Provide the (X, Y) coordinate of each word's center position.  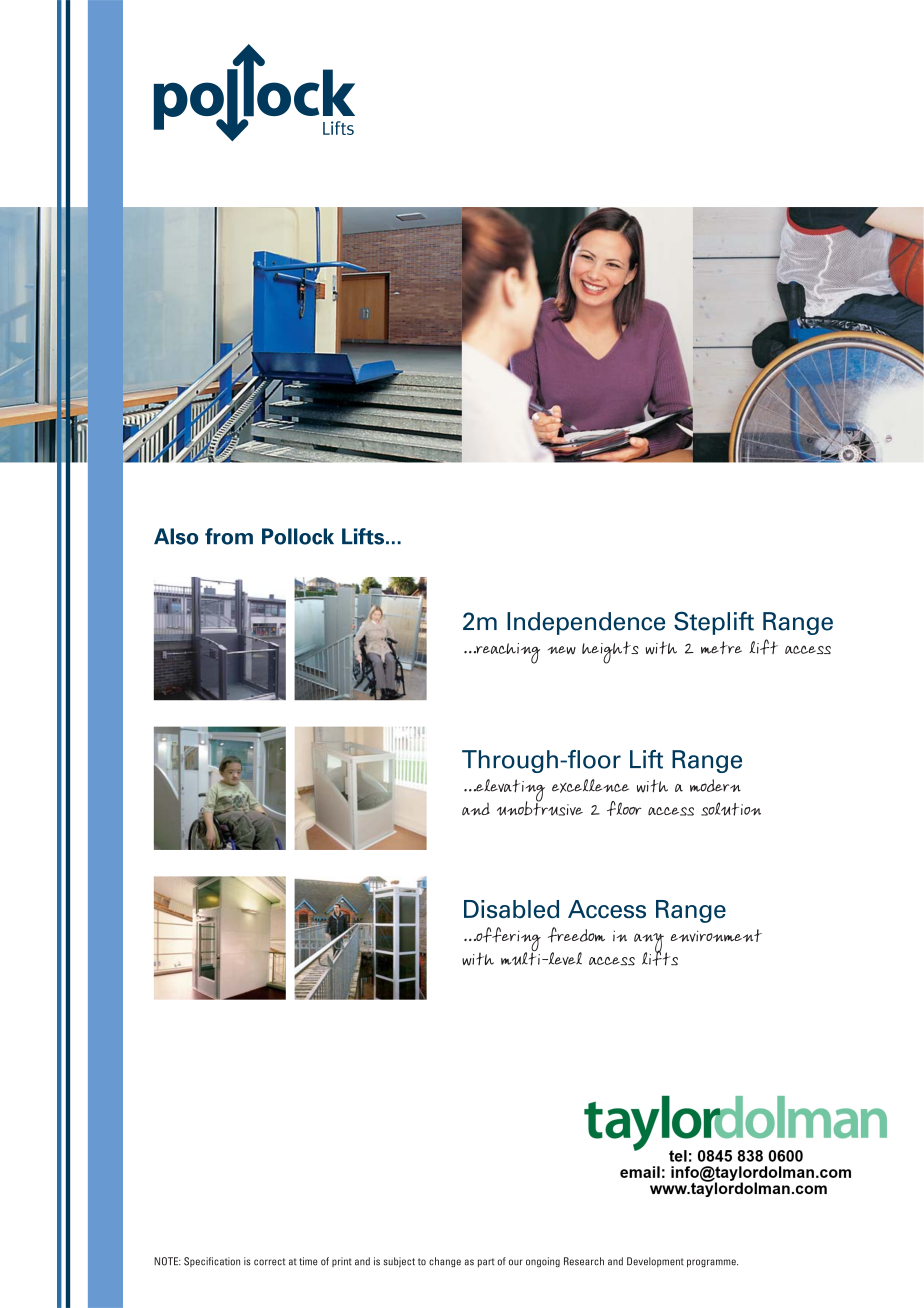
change (445, 1262)
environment (716, 935)
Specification (212, 1262)
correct (269, 1262)
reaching (507, 653)
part (486, 1262)
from (229, 536)
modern (715, 785)
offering (507, 940)
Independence (586, 623)
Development (655, 1262)
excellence (590, 786)
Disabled (511, 909)
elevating (509, 791)
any (650, 944)
